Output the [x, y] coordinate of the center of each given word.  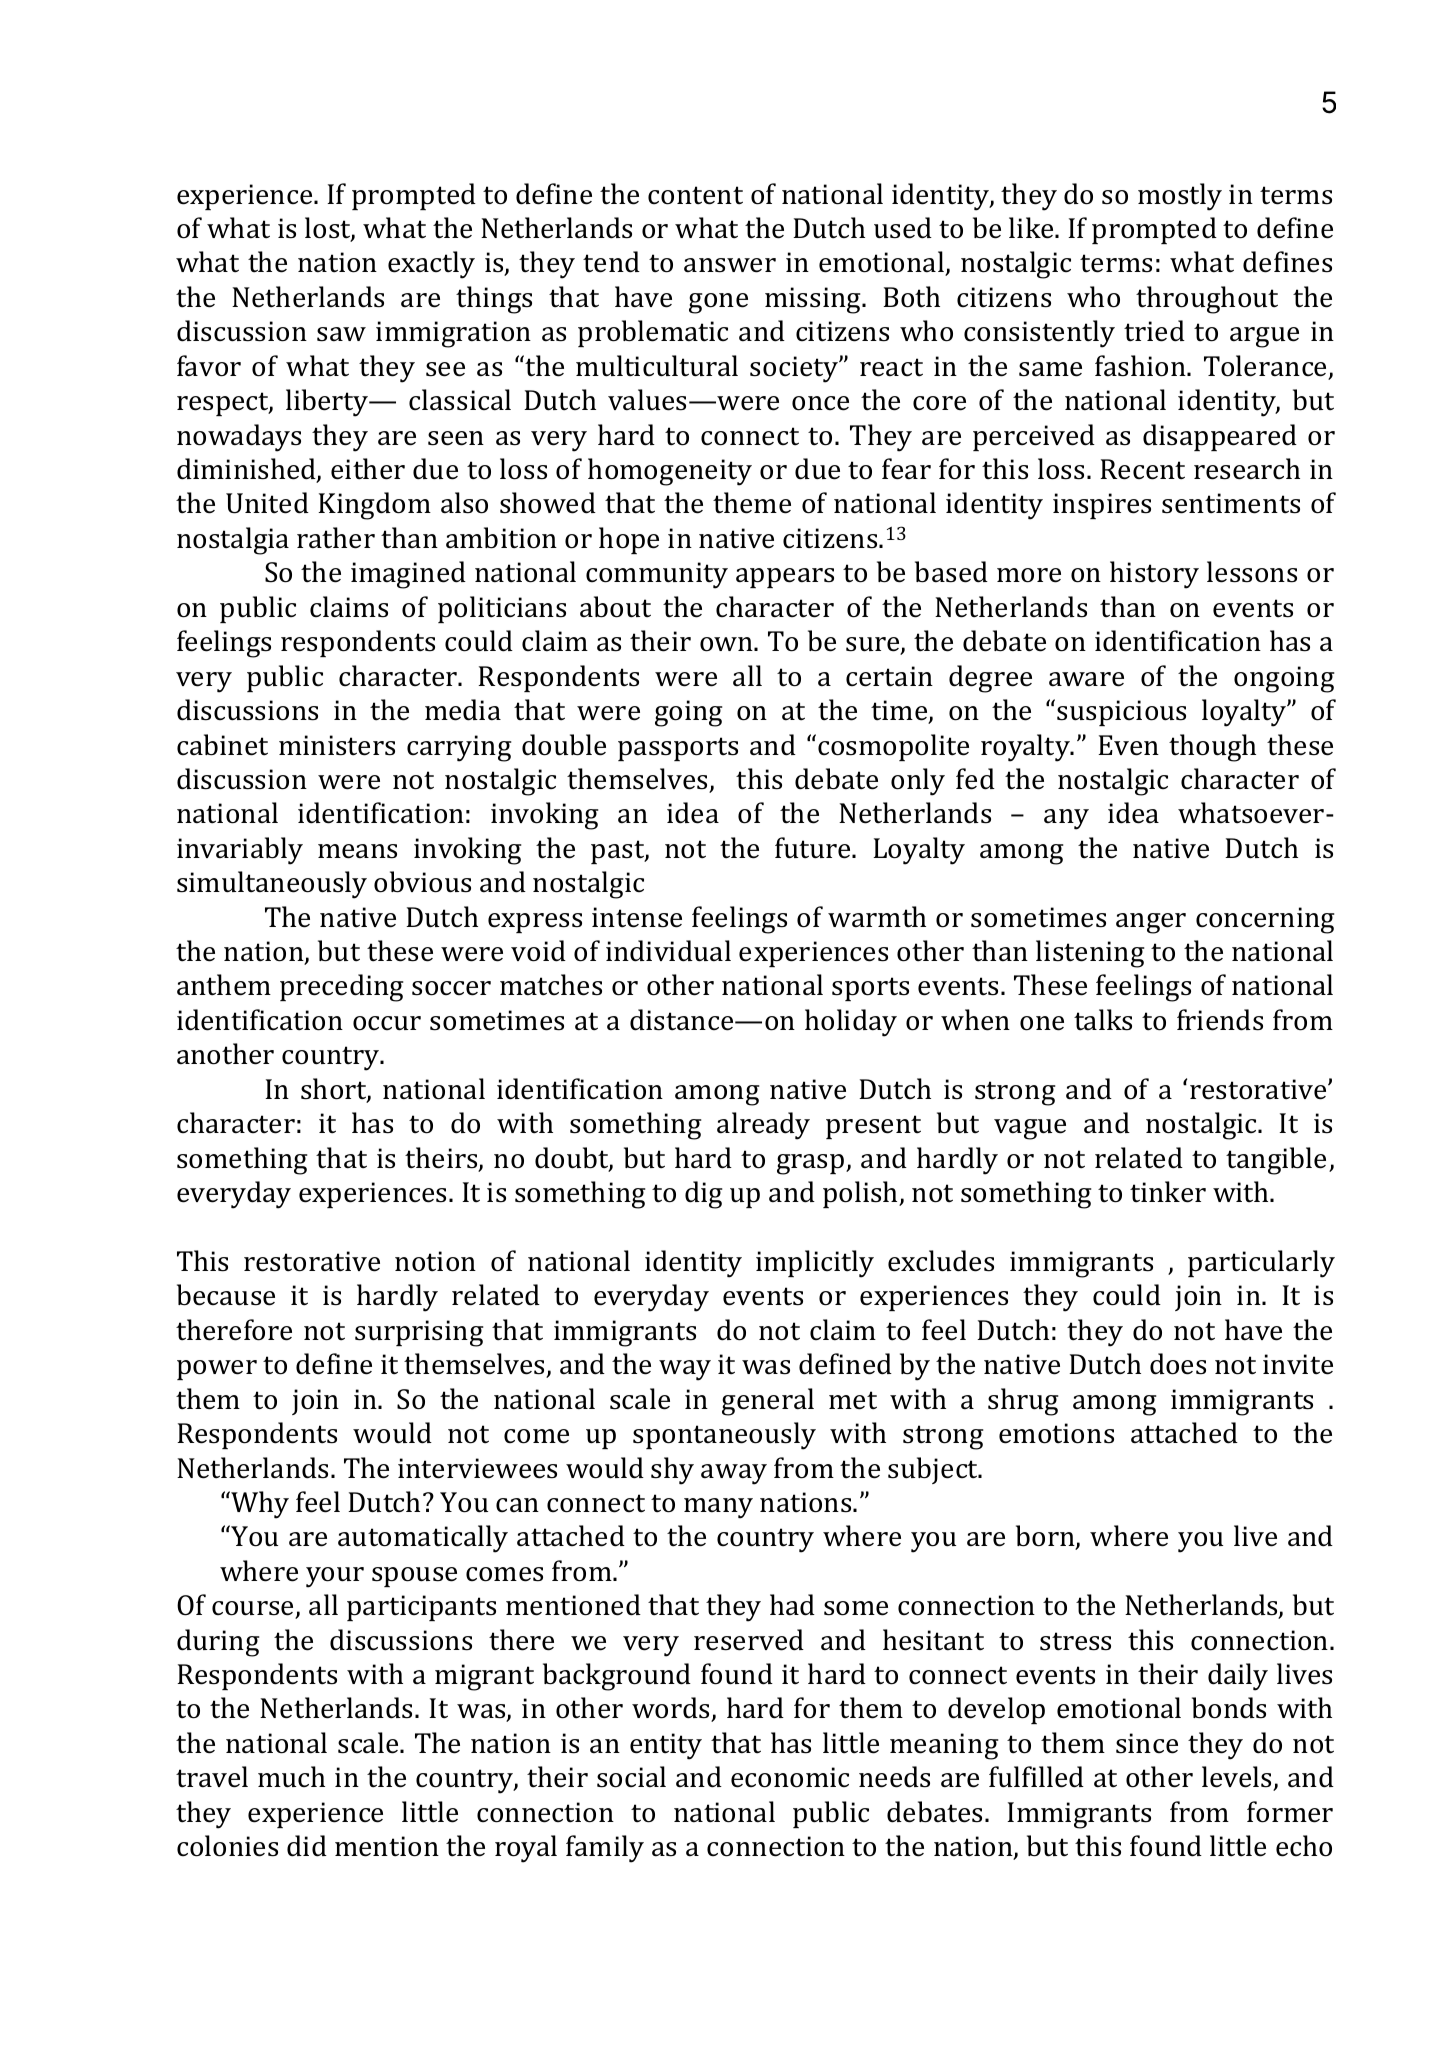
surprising [419, 1333]
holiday [851, 1023]
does [1178, 1364]
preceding [341, 988]
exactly [431, 265]
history [1154, 575]
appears [785, 578]
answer [730, 265]
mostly [1180, 197]
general [768, 1402]
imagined [408, 575]
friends [1220, 1020]
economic [790, 1777]
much [291, 1777]
